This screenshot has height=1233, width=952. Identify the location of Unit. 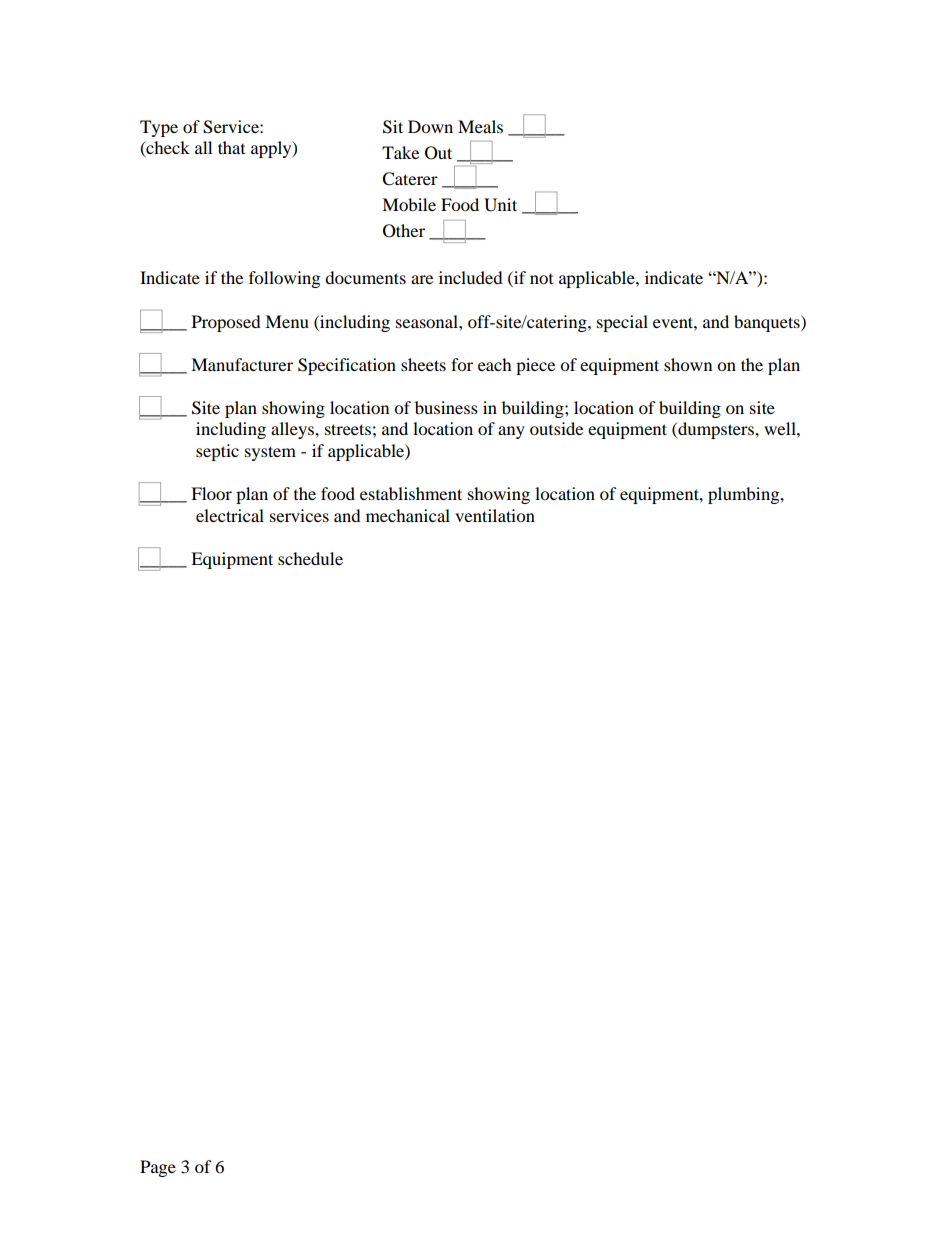
(500, 205).
